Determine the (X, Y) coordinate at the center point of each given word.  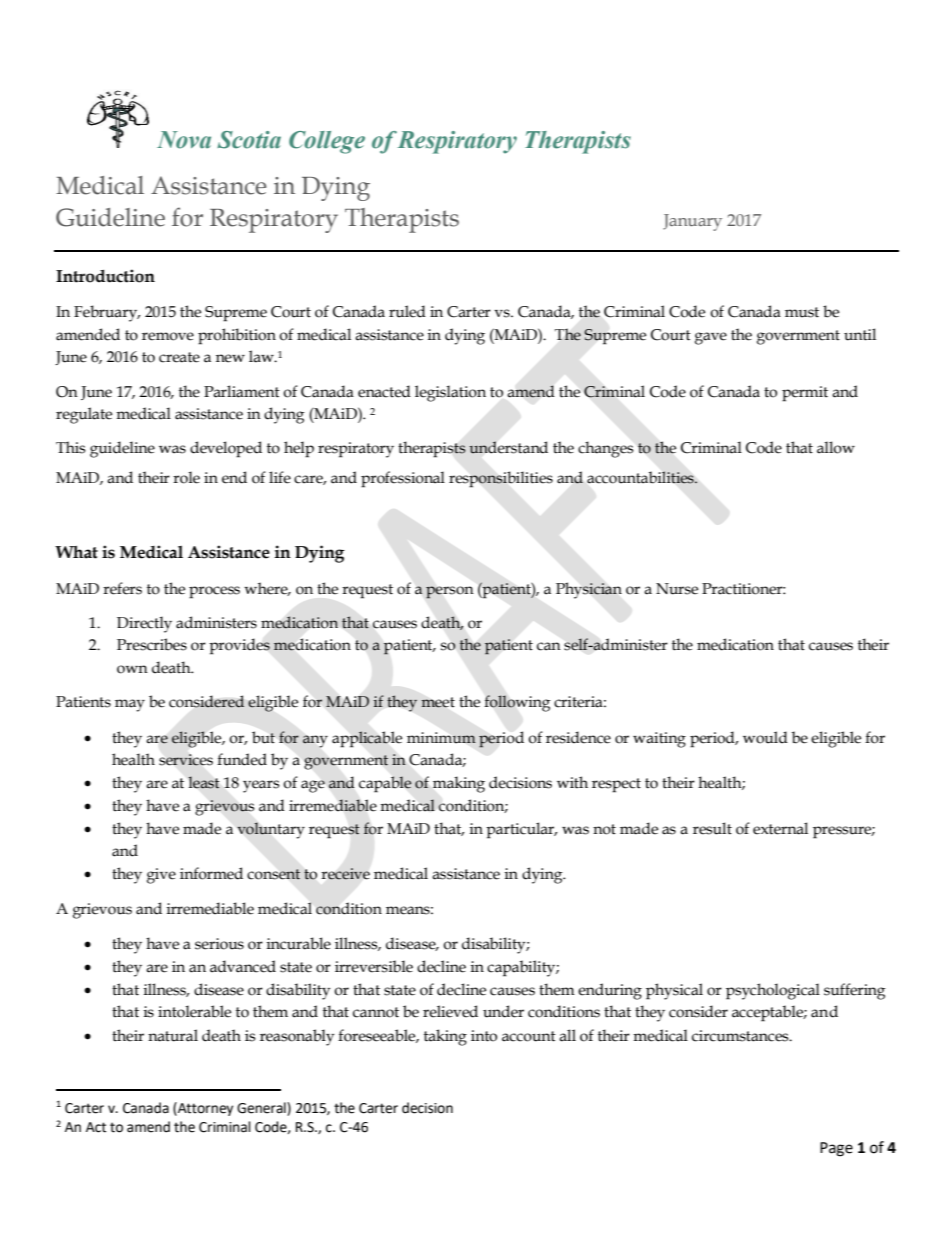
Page (836, 1149)
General (262, 1109)
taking (445, 1037)
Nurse (677, 589)
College (327, 142)
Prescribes (152, 644)
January (692, 222)
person (450, 592)
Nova (184, 140)
